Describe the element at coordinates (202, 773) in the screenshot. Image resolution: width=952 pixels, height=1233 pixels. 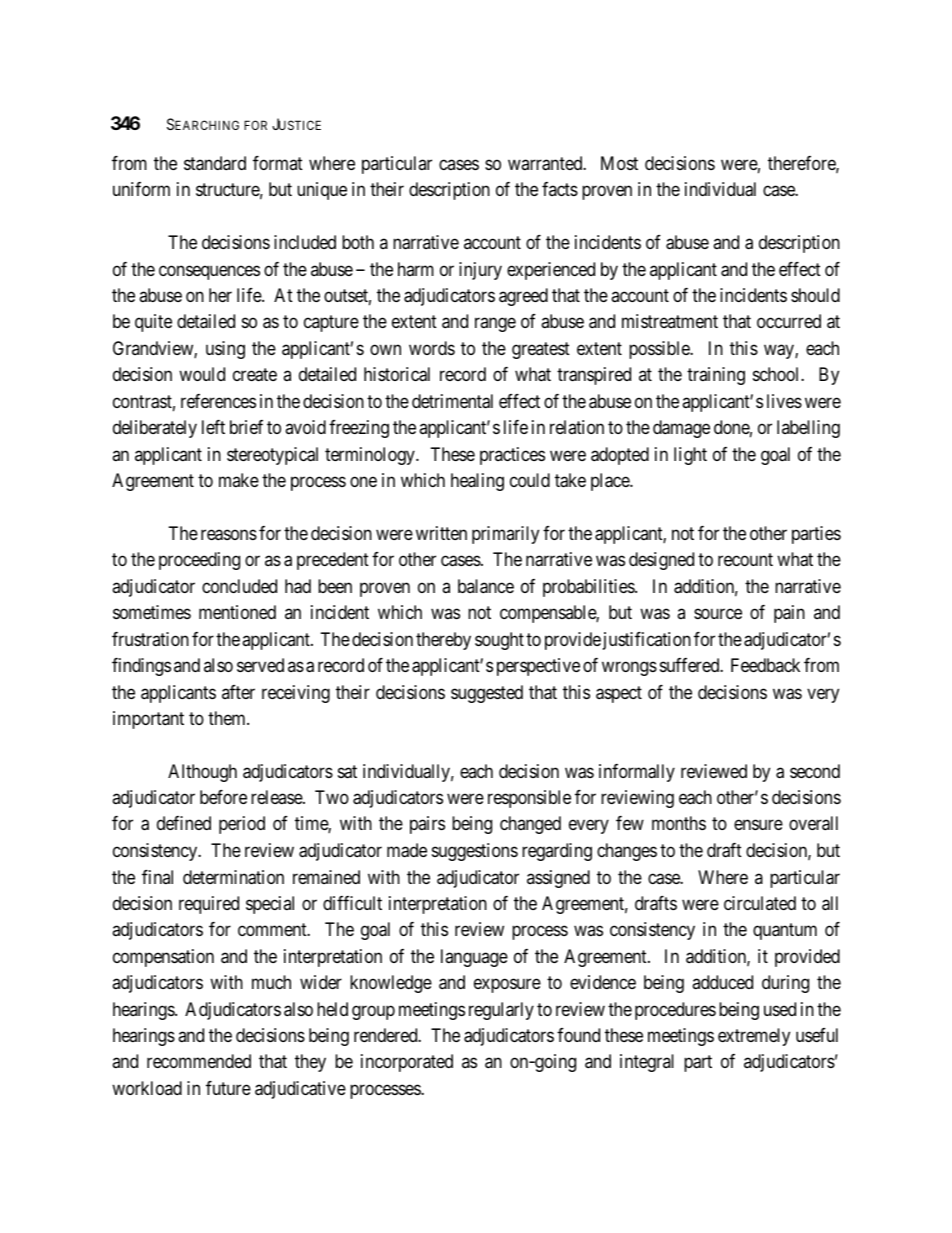
I see `Although` at that location.
